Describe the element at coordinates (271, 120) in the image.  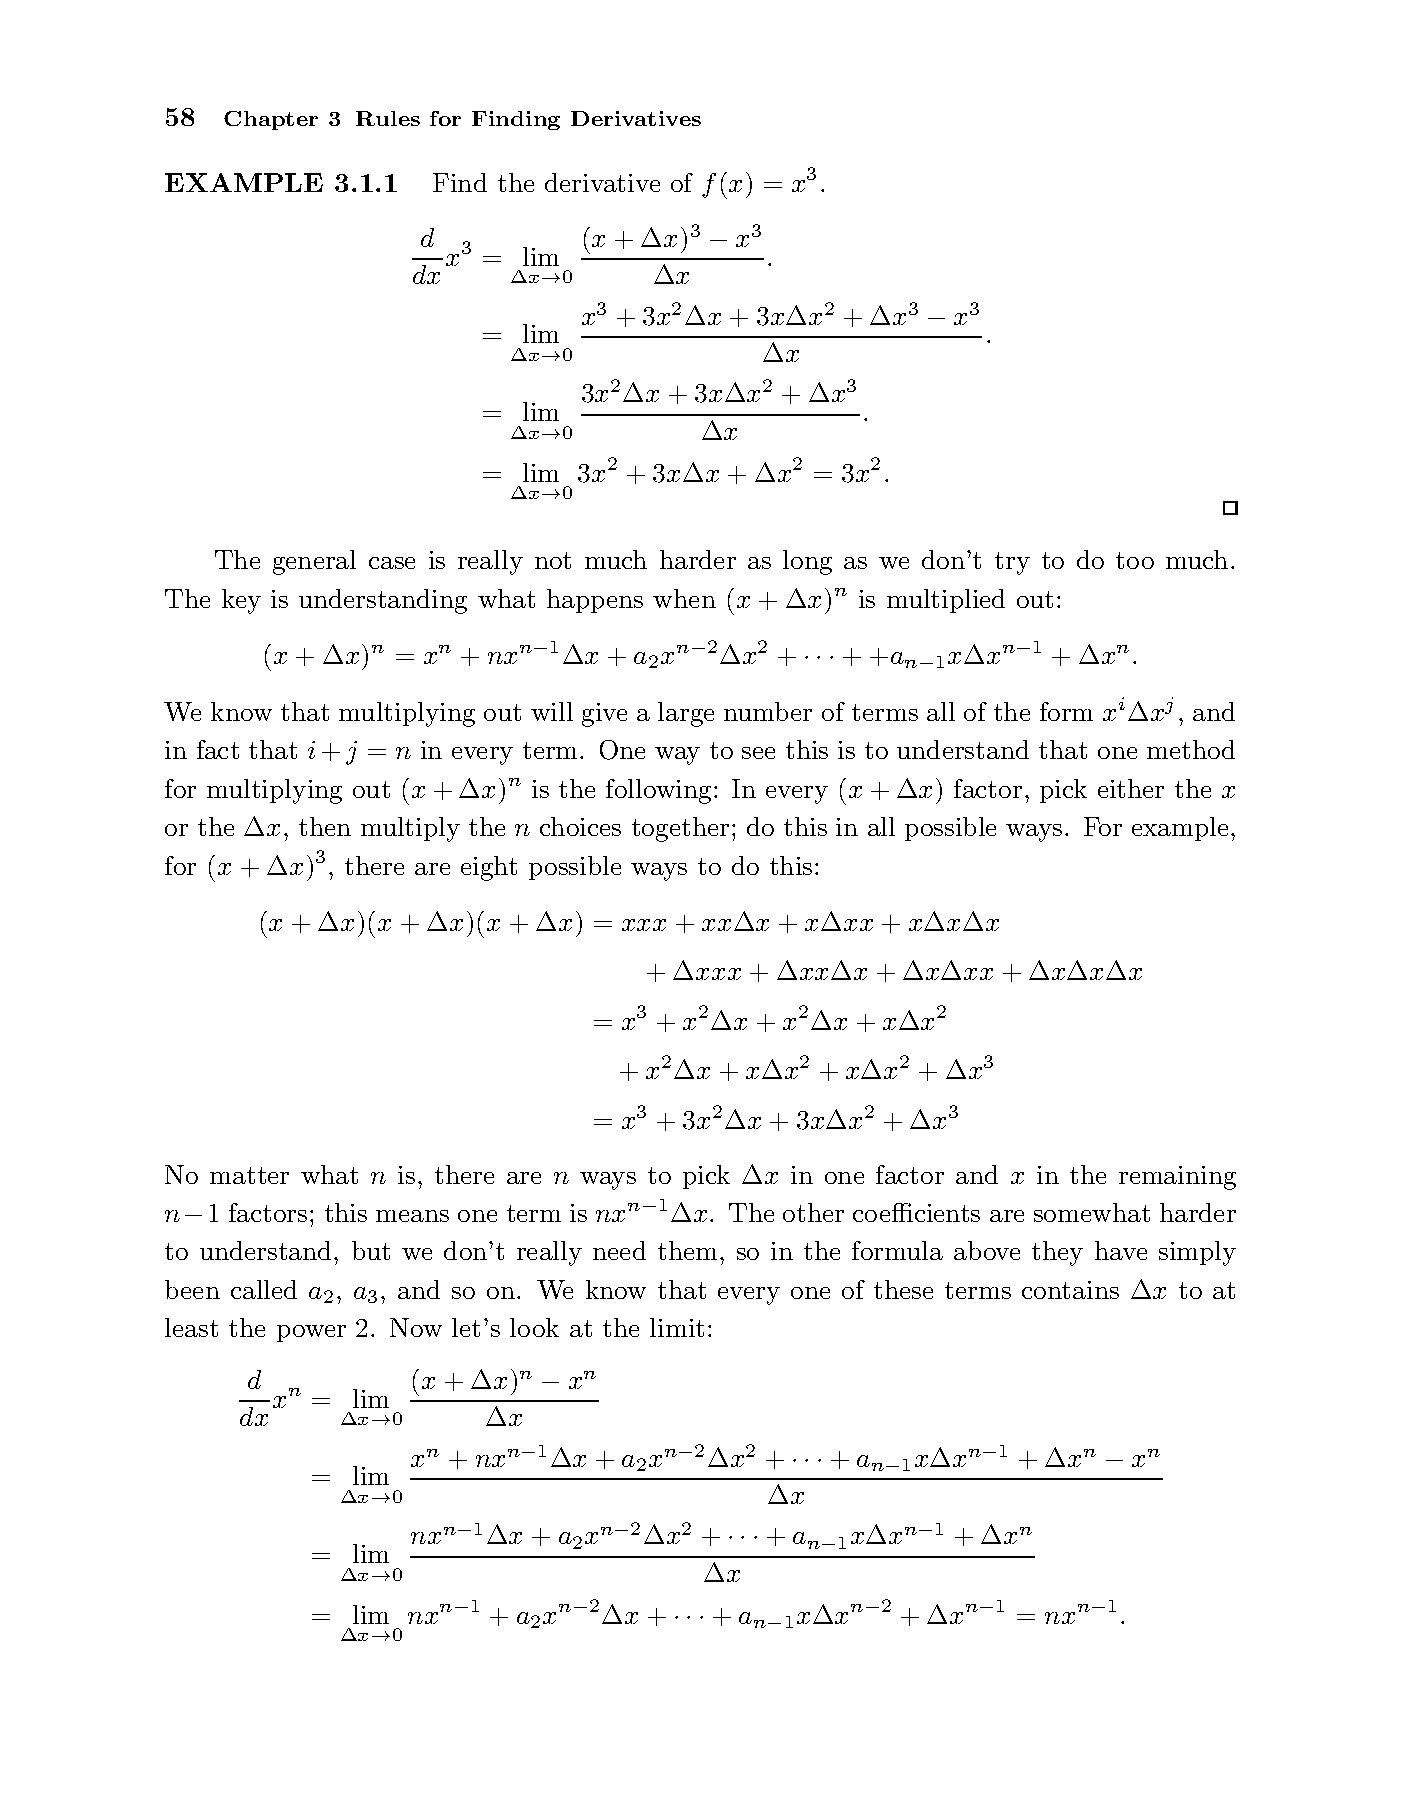
I see `Chapter` at that location.
